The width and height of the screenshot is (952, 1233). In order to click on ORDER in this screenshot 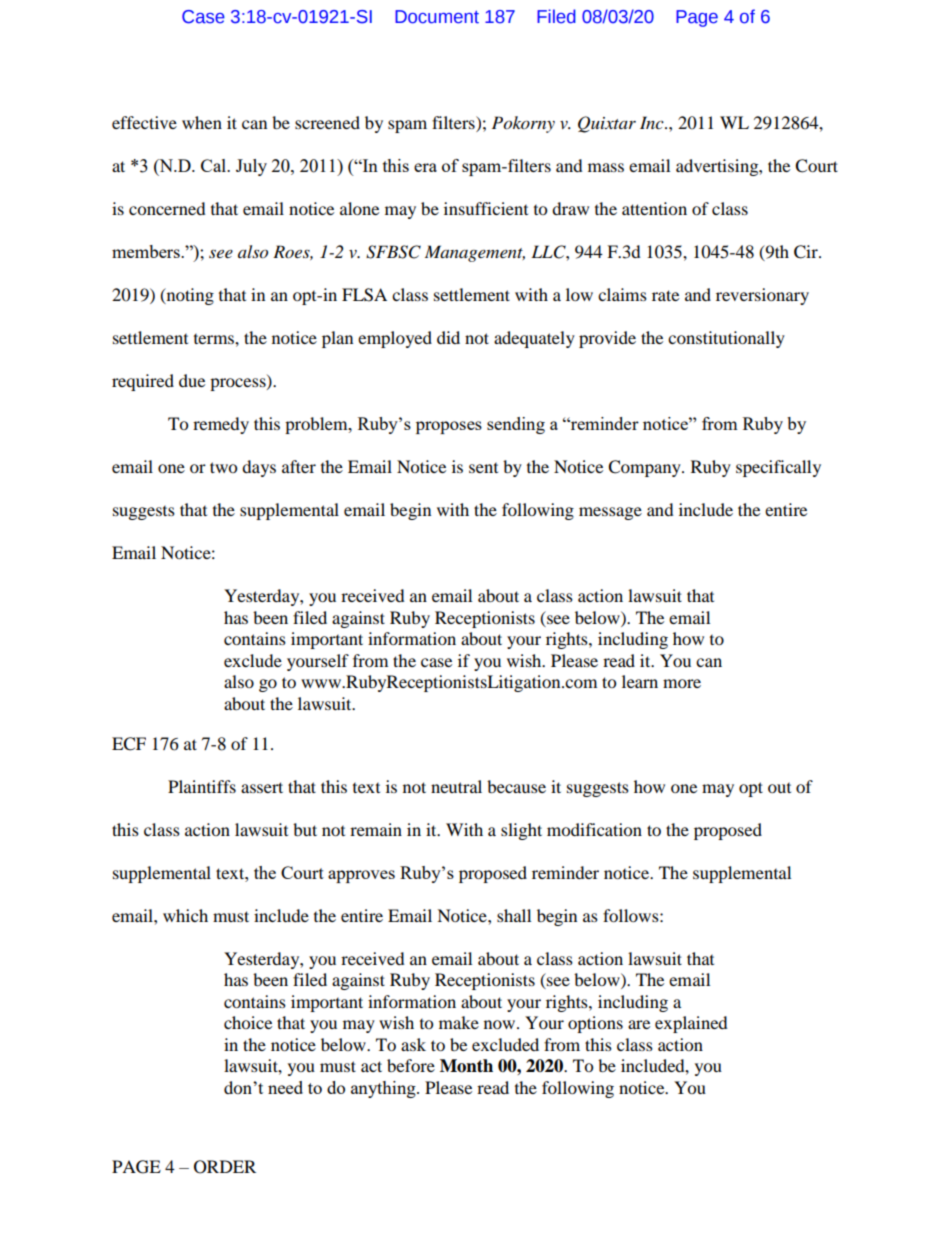, I will do `click(225, 1167)`.
